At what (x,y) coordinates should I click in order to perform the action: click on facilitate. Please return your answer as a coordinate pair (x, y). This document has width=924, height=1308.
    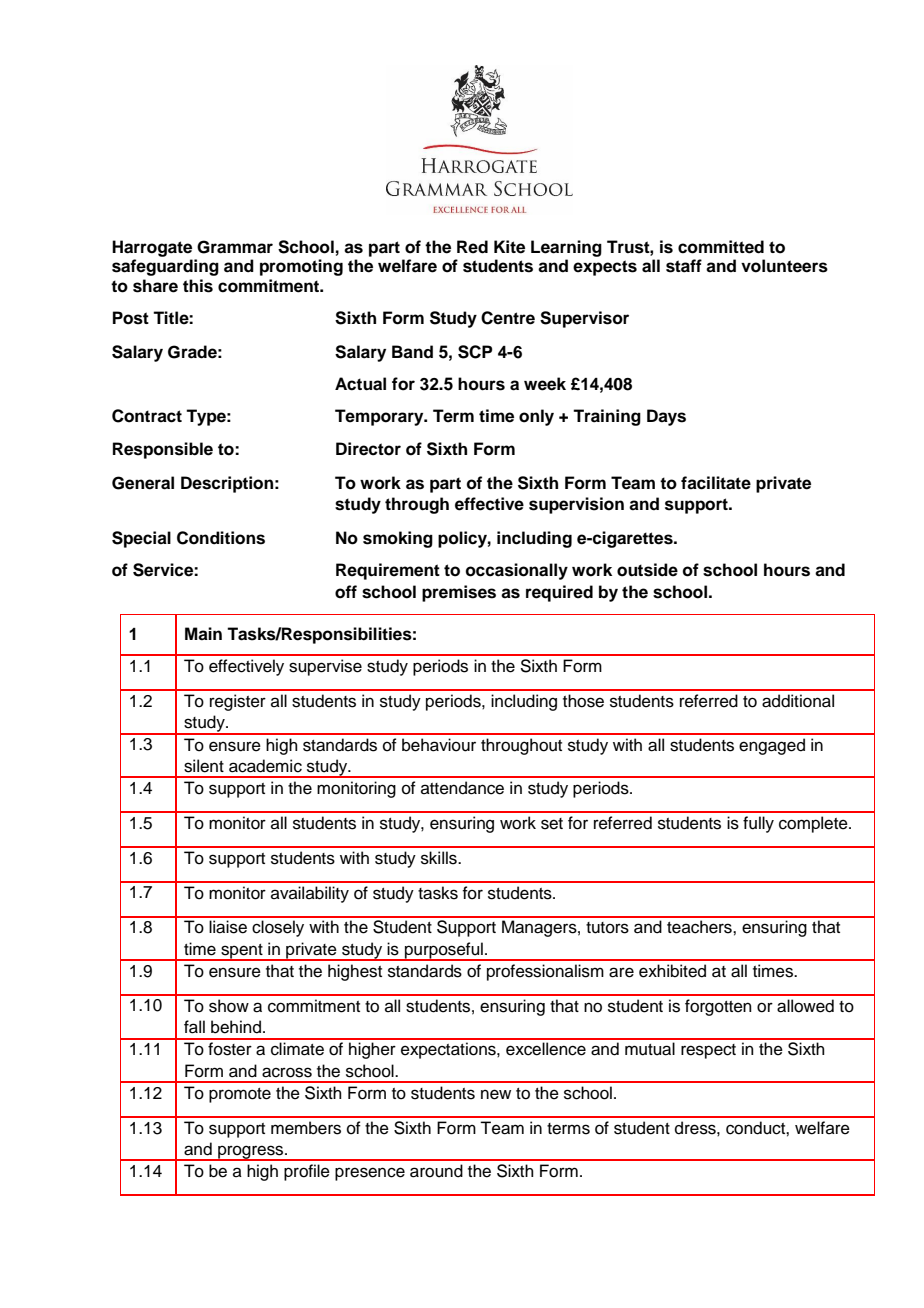
    Looking at the image, I should click on (716, 483).
